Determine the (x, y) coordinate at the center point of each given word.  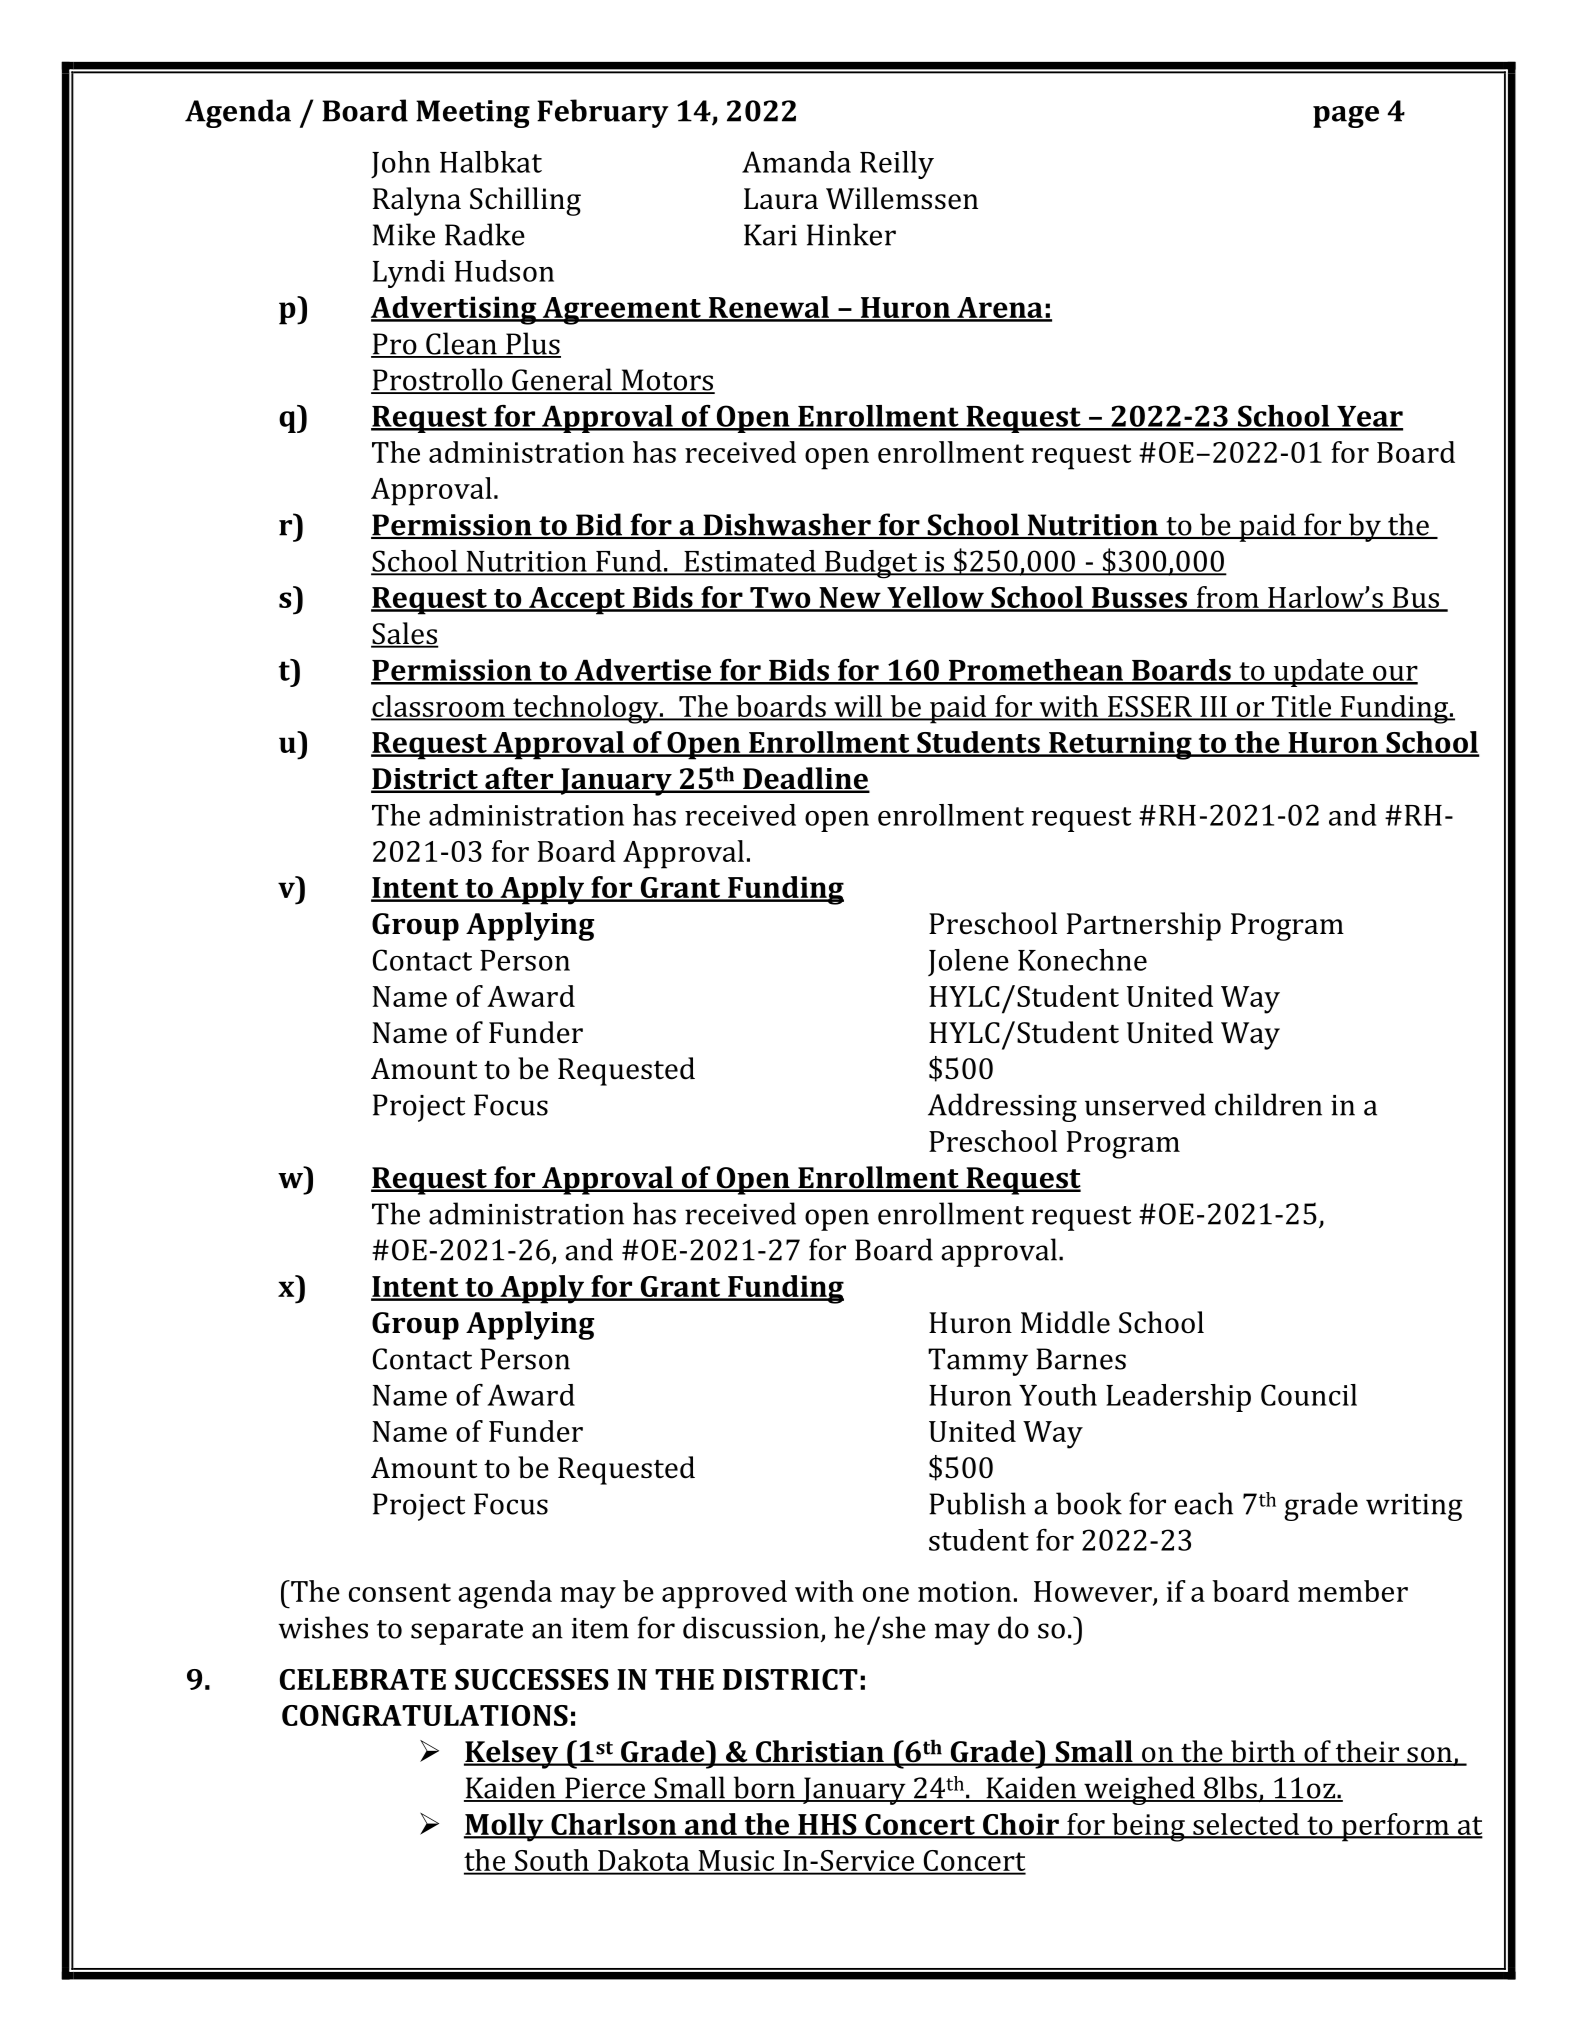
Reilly (897, 165)
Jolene (968, 962)
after (519, 779)
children (1268, 1104)
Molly (505, 1827)
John (400, 165)
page (1346, 117)
